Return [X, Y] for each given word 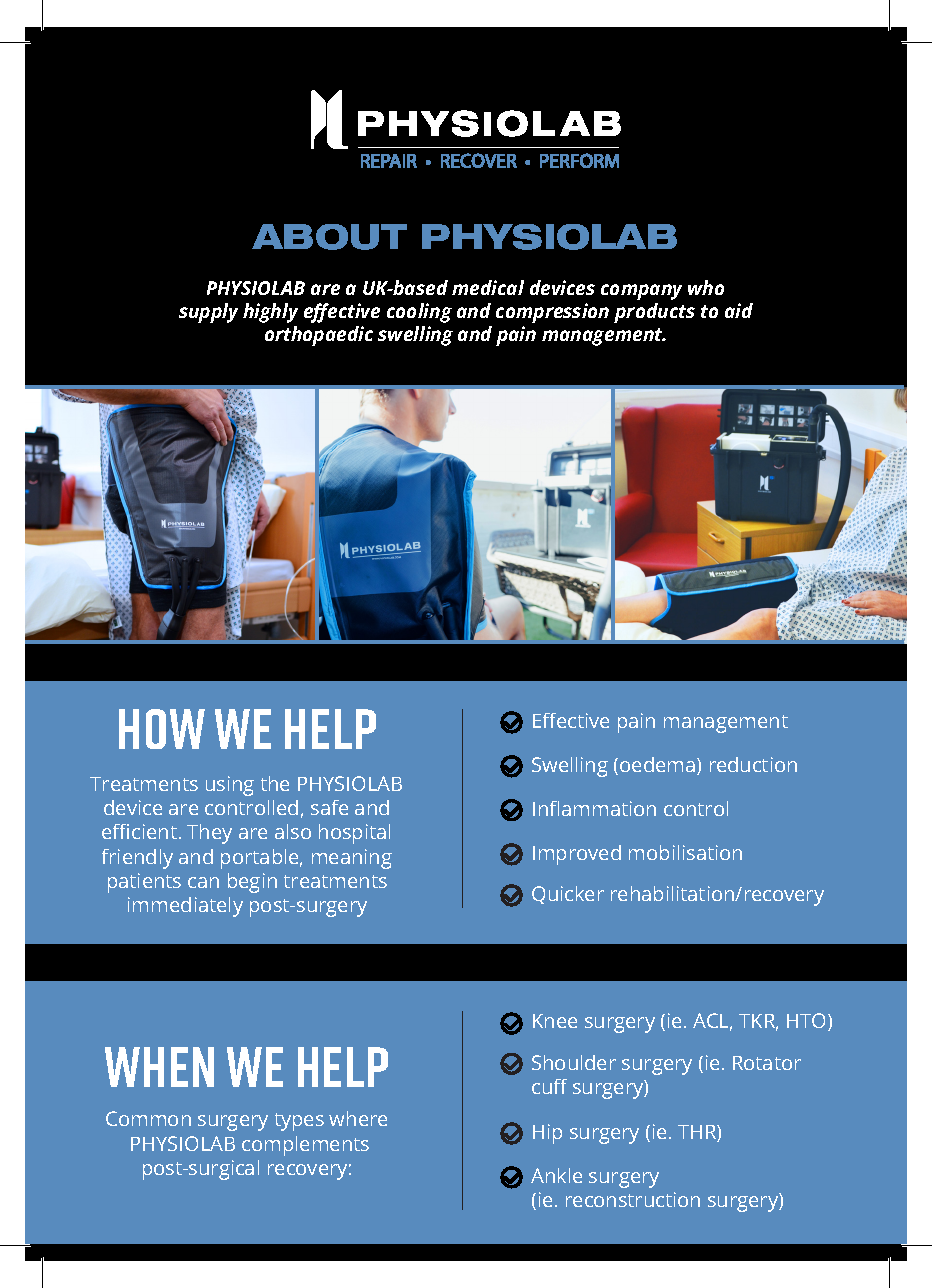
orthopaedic [319, 336]
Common [148, 1118]
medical [488, 287]
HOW [162, 729]
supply [208, 313]
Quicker [568, 895]
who [706, 287]
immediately [185, 907]
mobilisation [685, 852]
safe [329, 807]
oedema [659, 766]
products [654, 313]
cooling [419, 313]
